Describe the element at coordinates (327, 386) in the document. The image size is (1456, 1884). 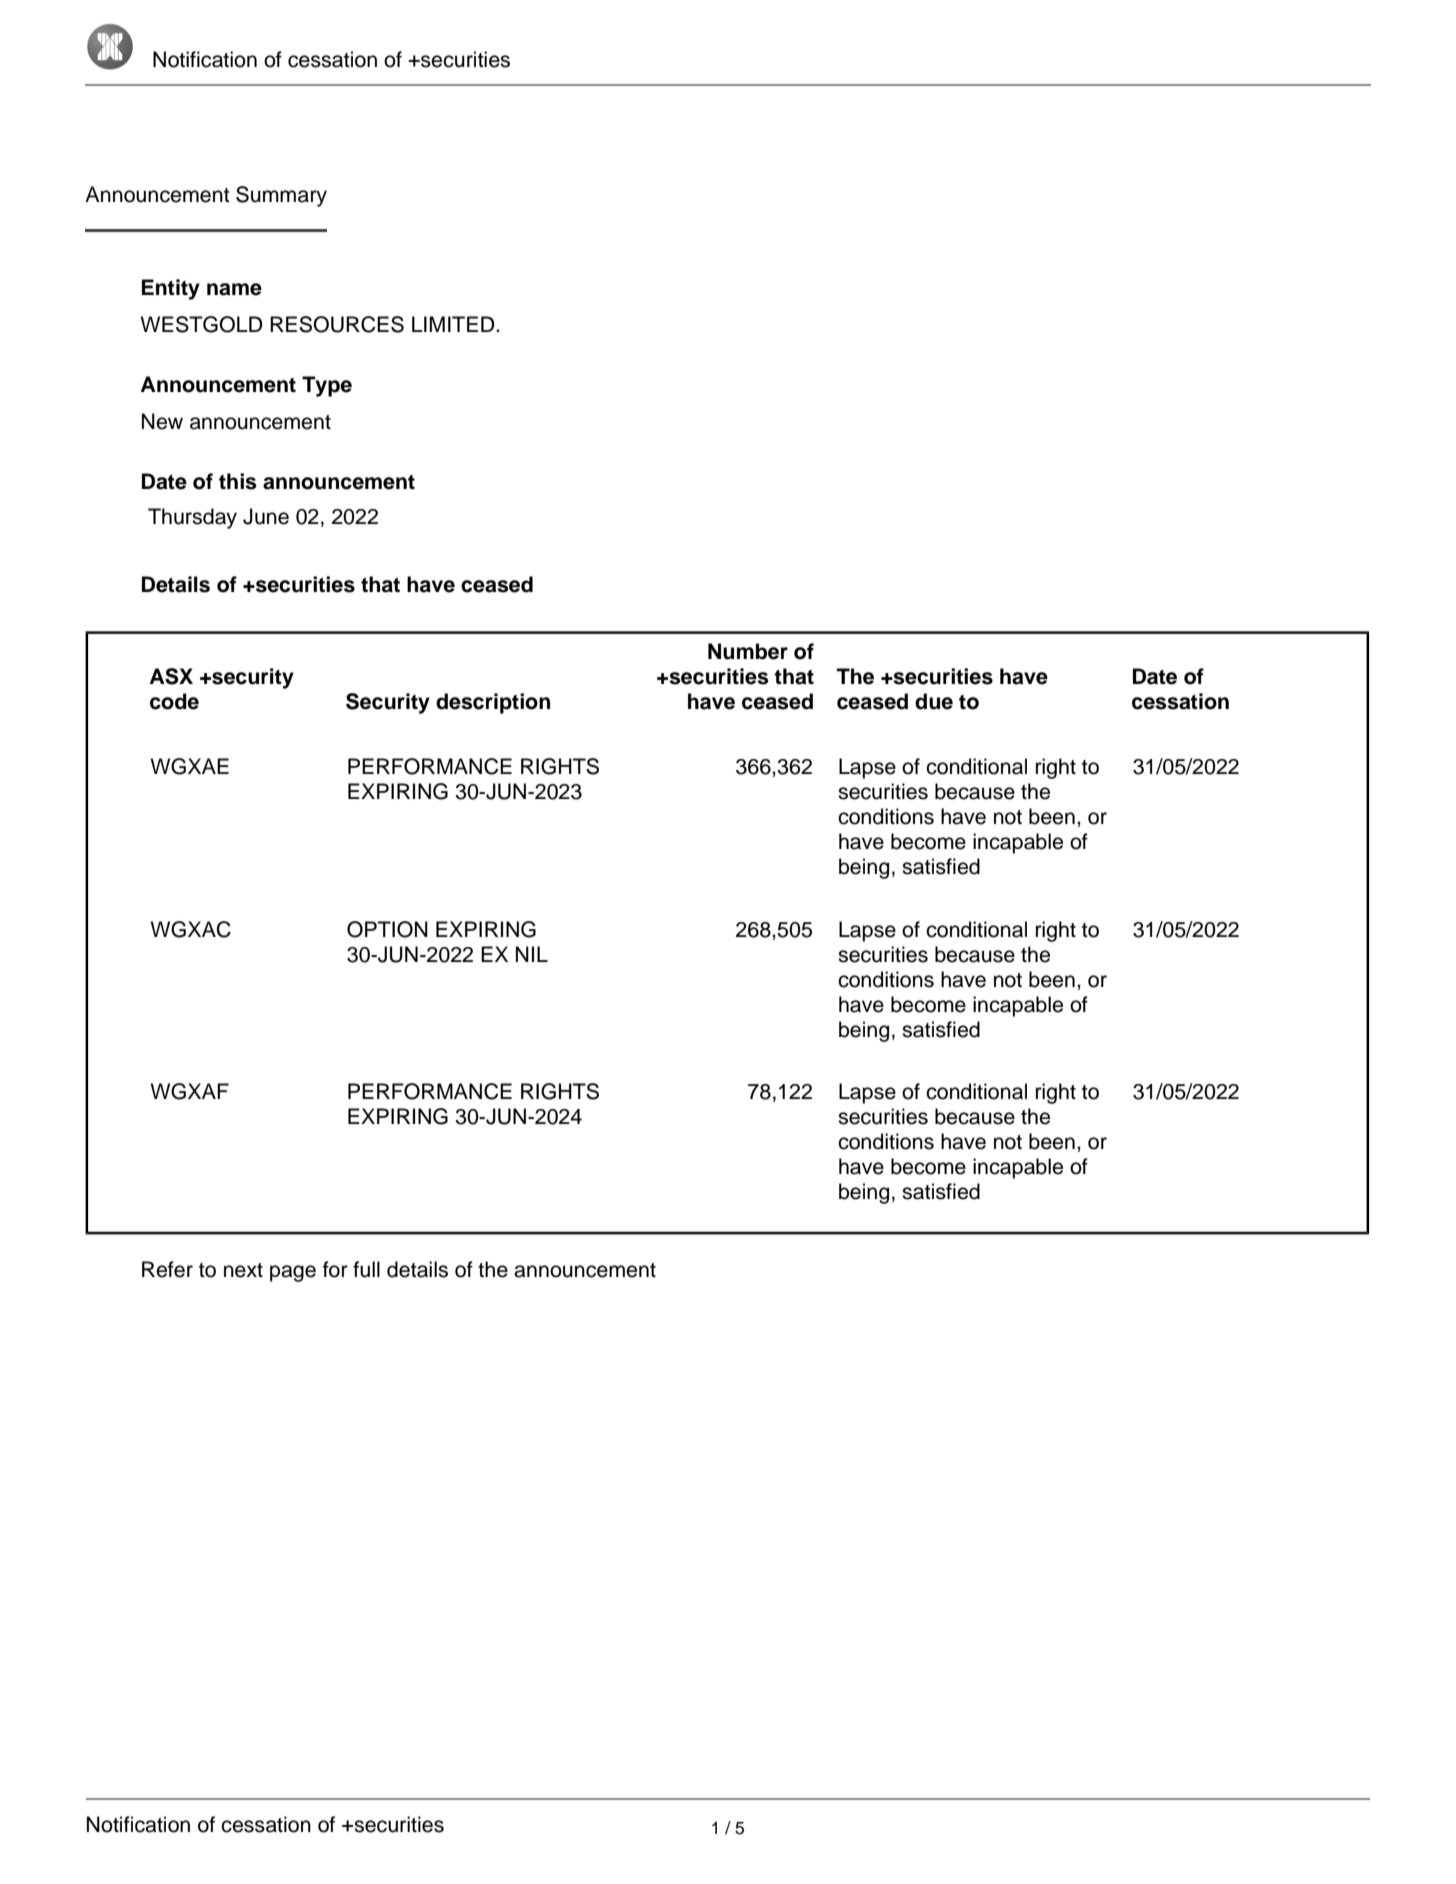
I see `Type` at that location.
